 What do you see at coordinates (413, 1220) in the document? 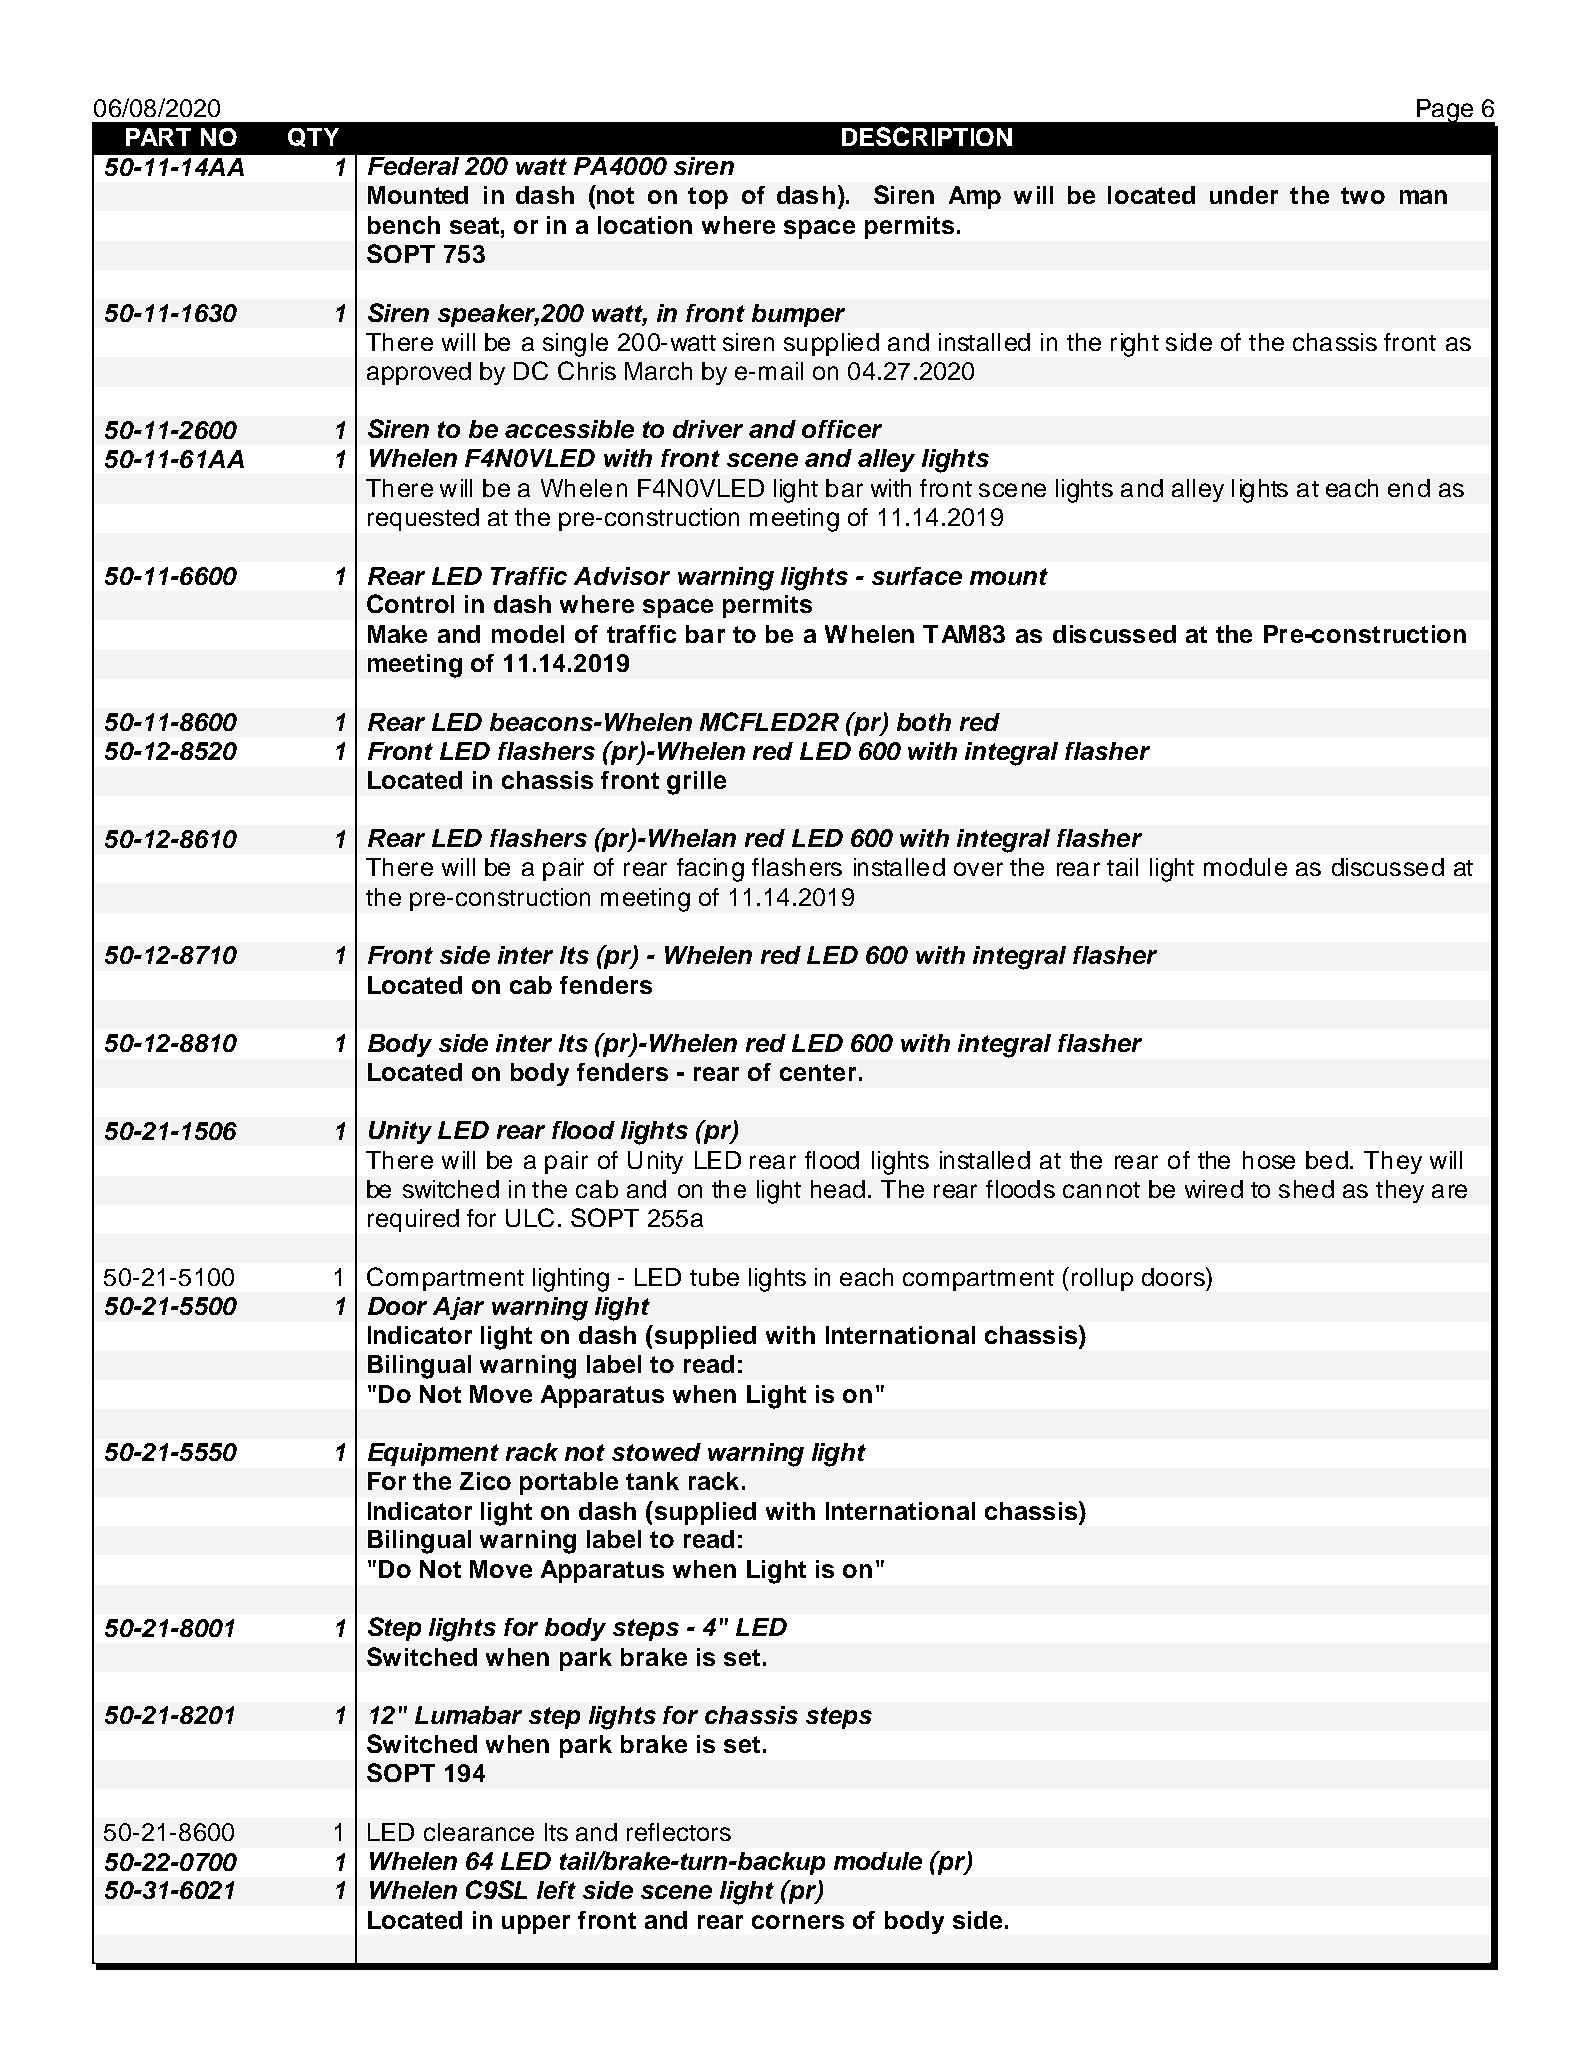
I see `required` at bounding box center [413, 1220].
